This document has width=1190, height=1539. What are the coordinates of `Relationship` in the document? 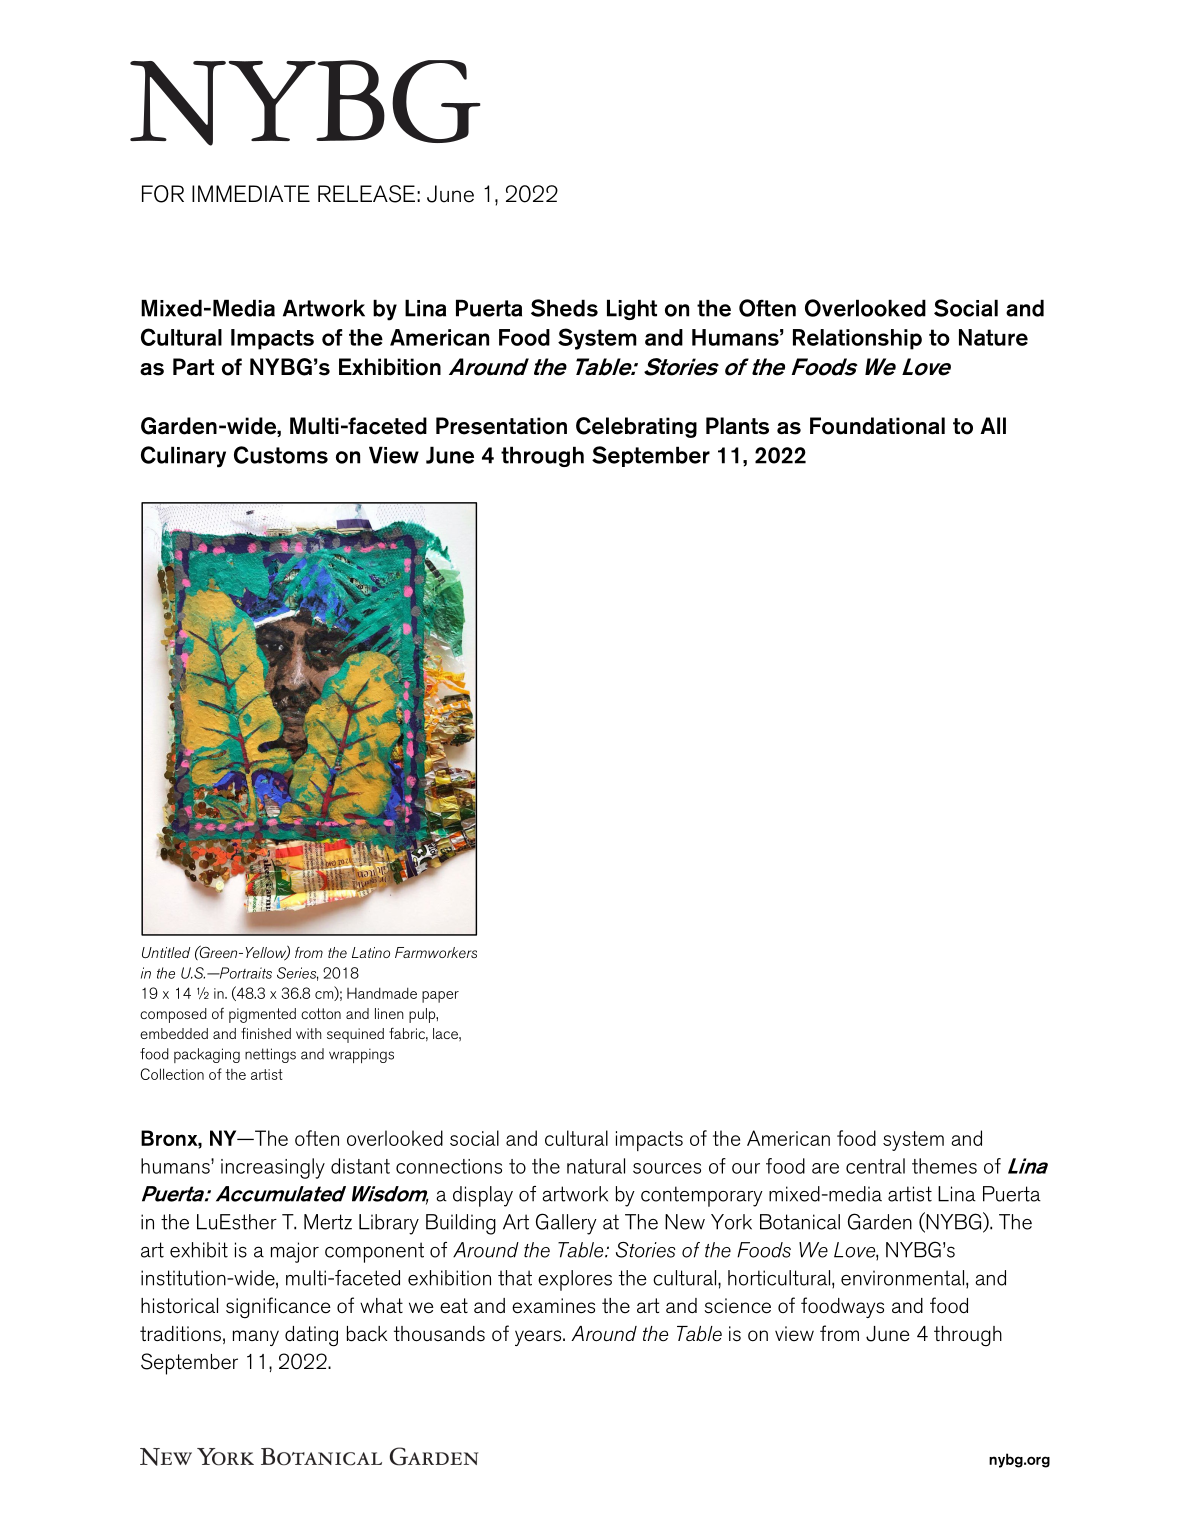 It's located at (857, 339).
